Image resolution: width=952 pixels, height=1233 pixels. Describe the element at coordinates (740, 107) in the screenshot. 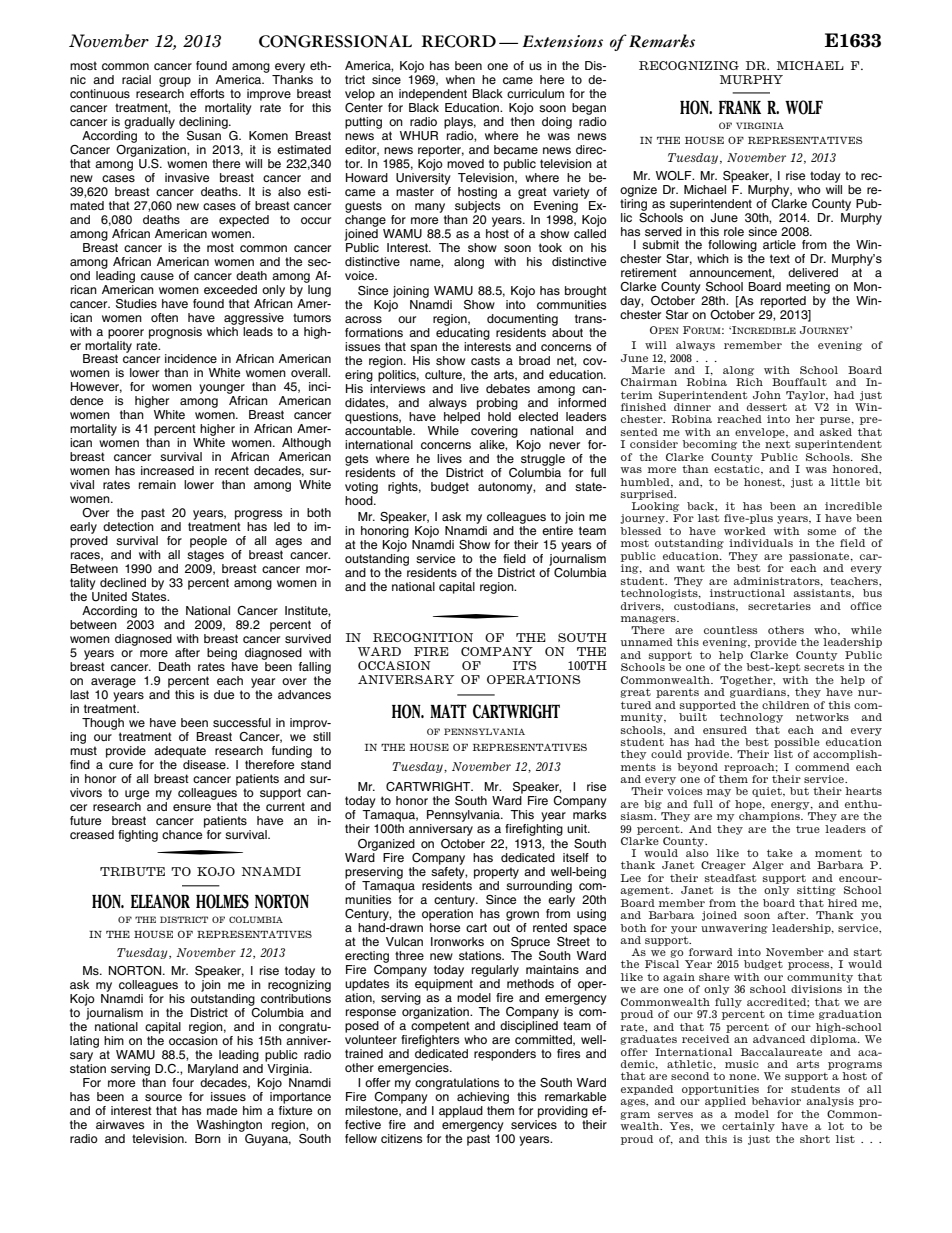

I see `FRANK` at that location.
